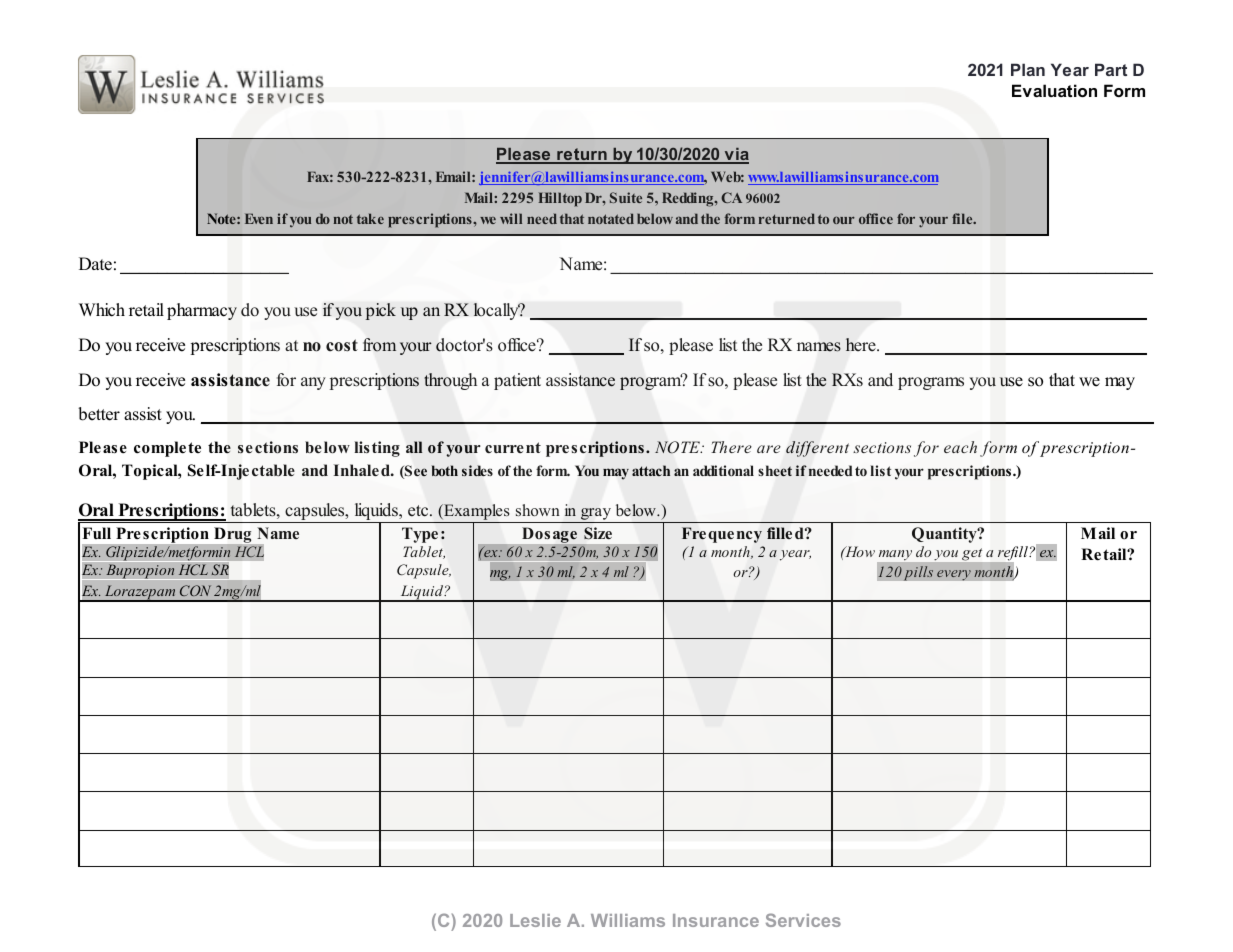 The width and height of the page is (1233, 952). What do you see at coordinates (202, 311) in the page?
I see `pharmacy` at bounding box center [202, 311].
